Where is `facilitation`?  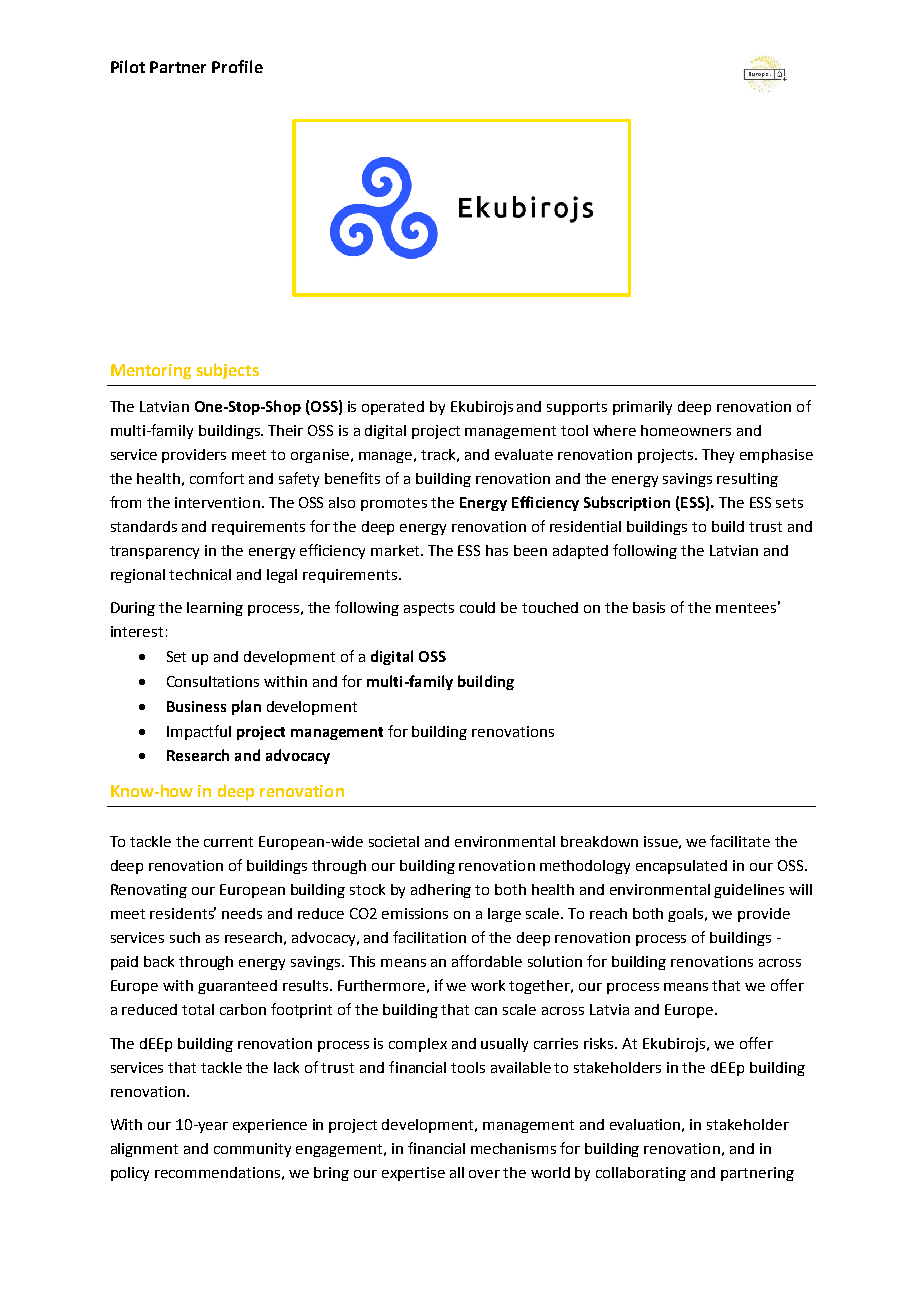
facilitation is located at coordinates (429, 937).
